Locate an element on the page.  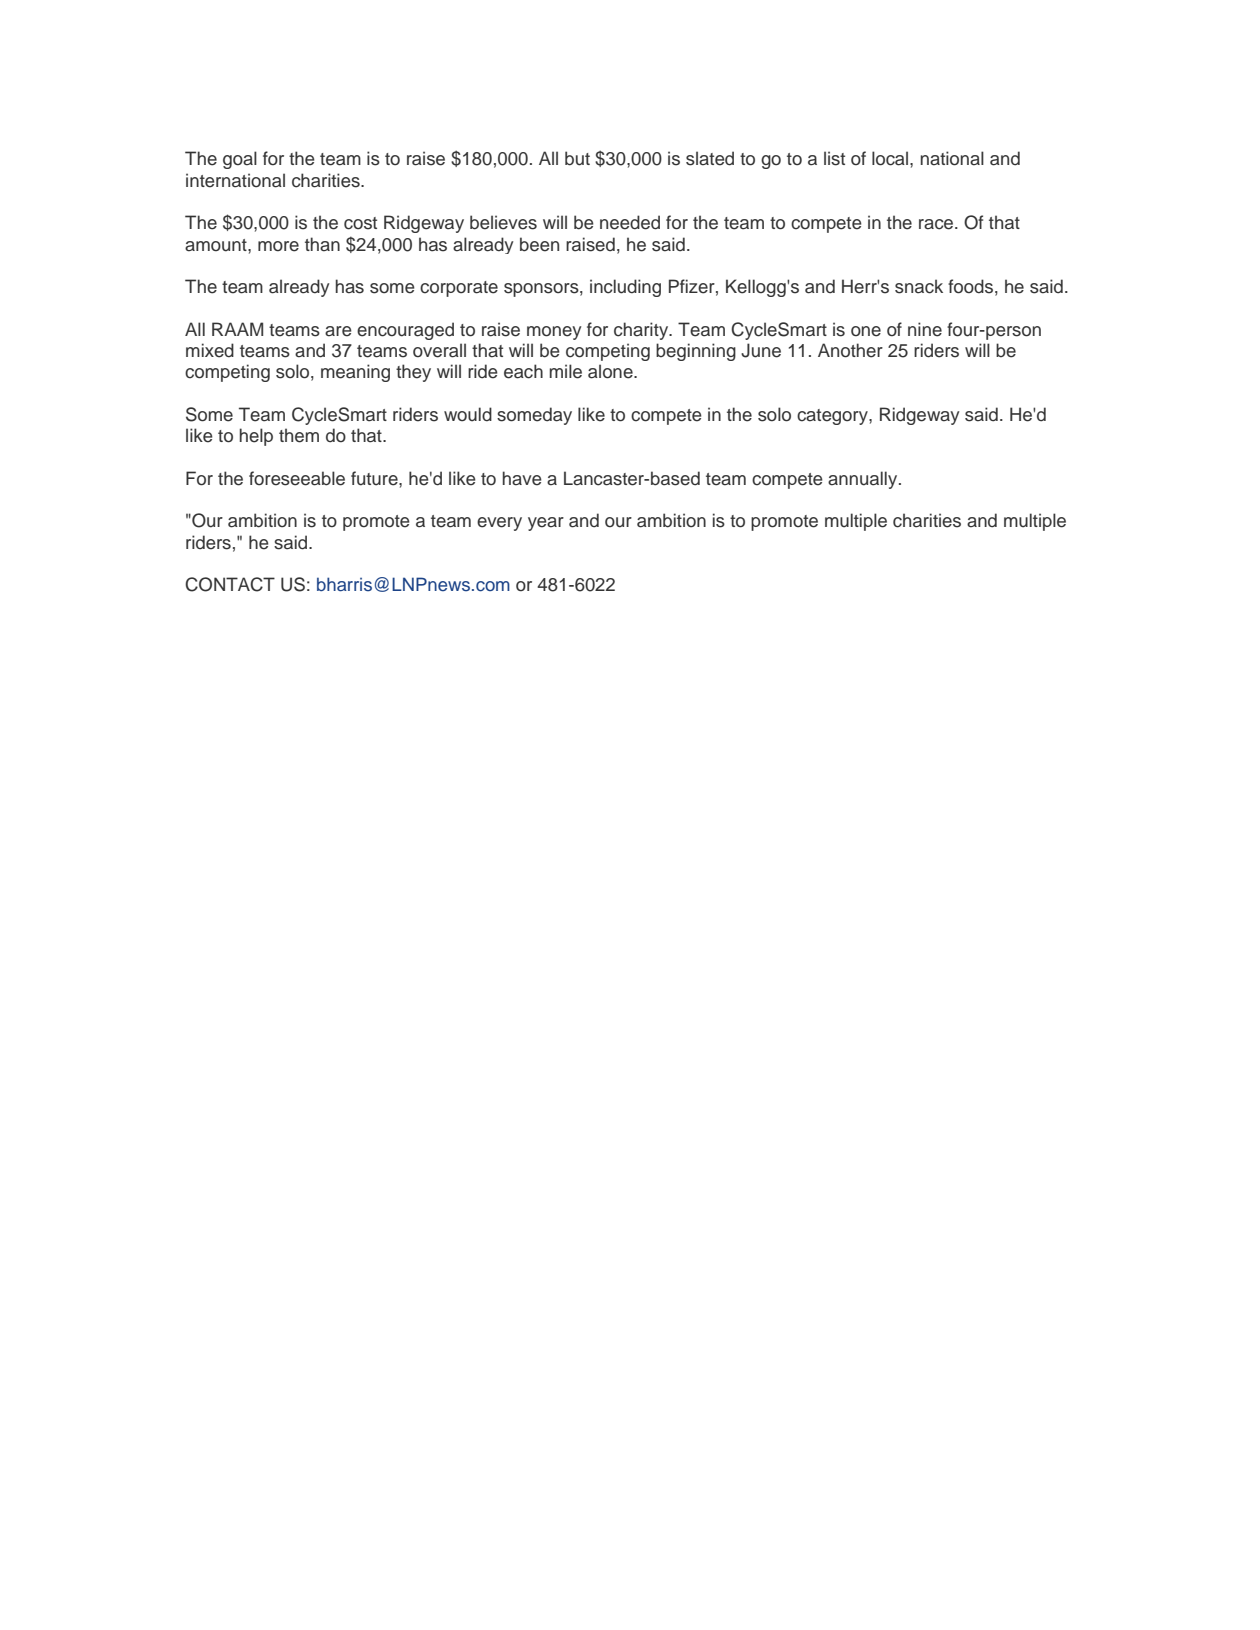
snack is located at coordinates (919, 286).
